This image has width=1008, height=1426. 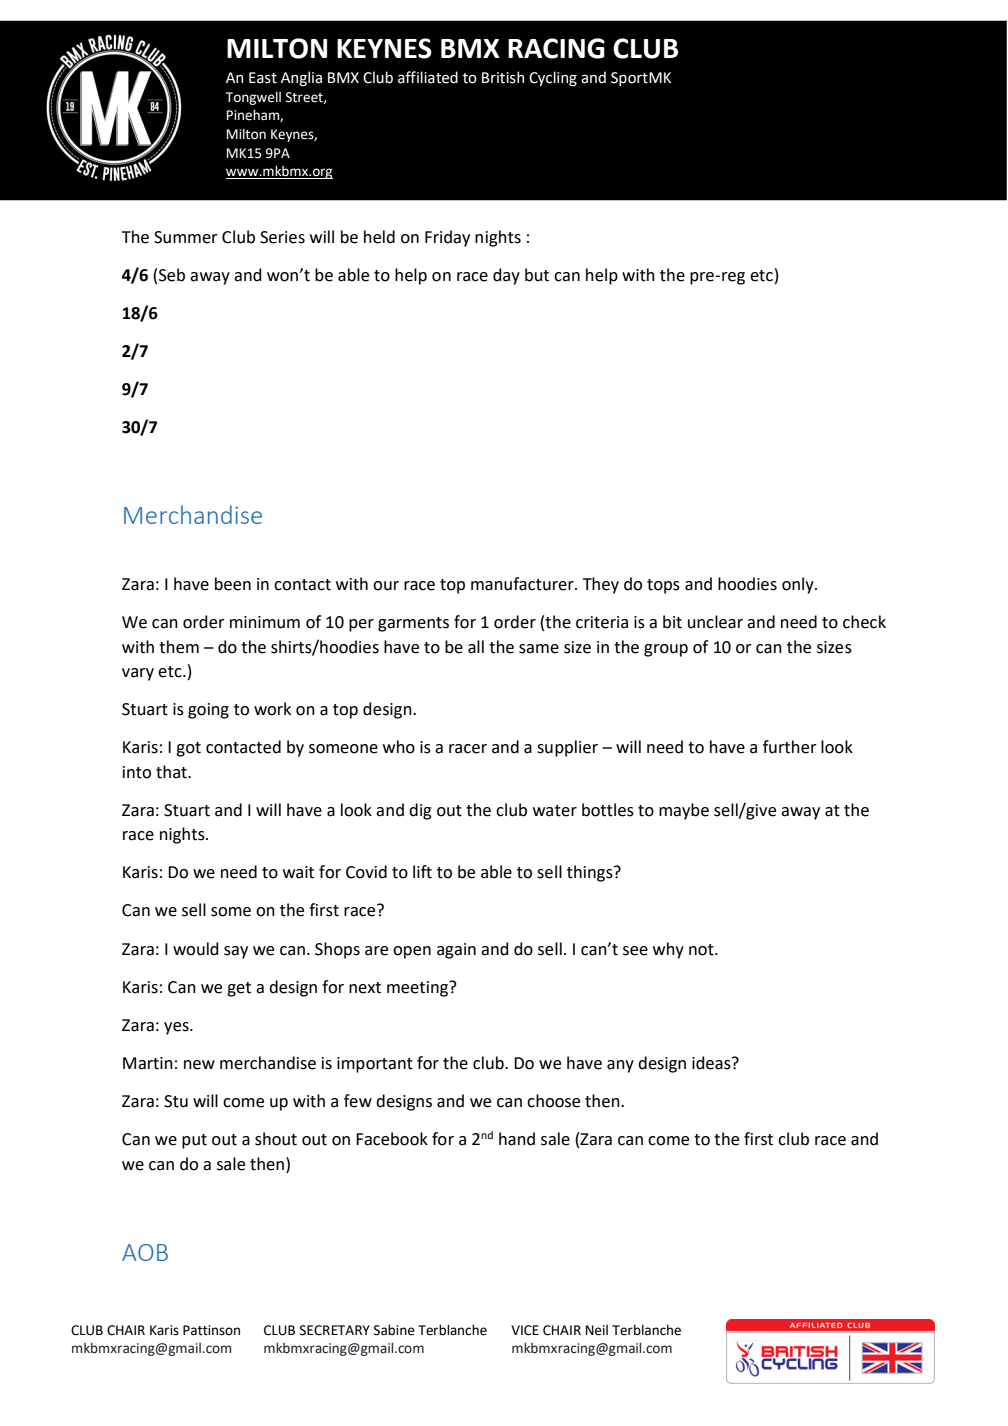 What do you see at coordinates (211, 1330) in the image?
I see `Pattinson` at bounding box center [211, 1330].
